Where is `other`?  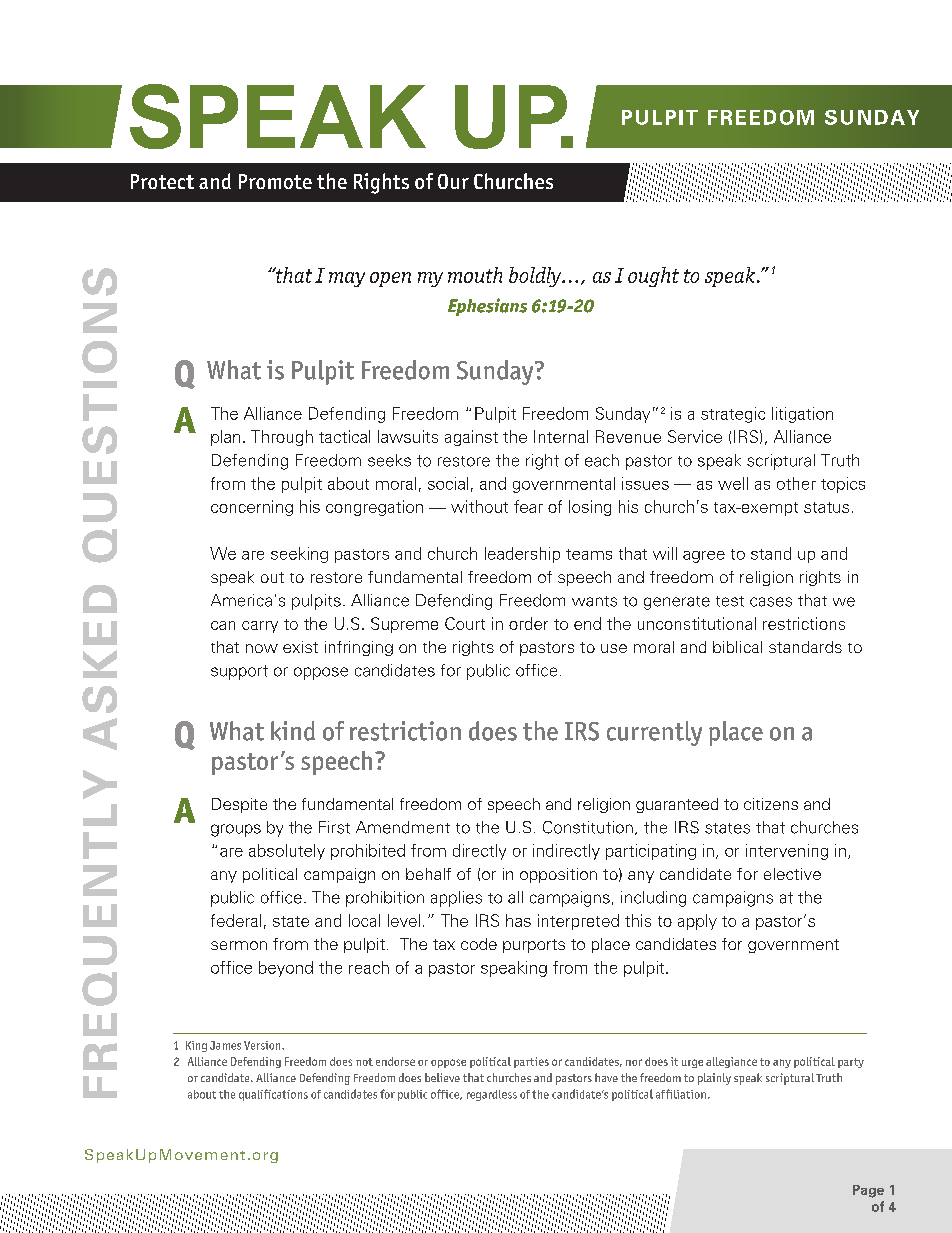
other is located at coordinates (796, 483).
